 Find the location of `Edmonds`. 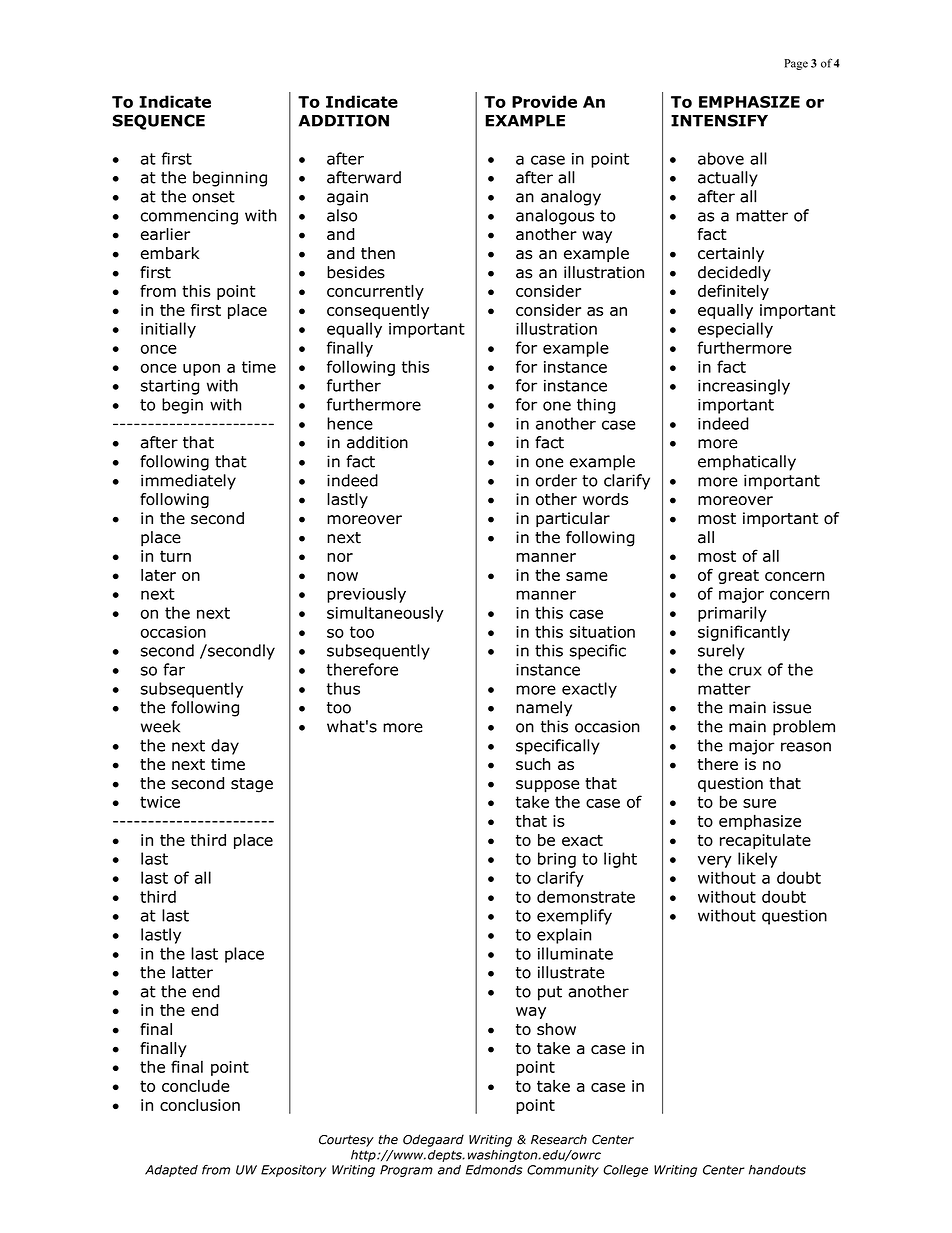

Edmonds is located at coordinates (494, 1170).
